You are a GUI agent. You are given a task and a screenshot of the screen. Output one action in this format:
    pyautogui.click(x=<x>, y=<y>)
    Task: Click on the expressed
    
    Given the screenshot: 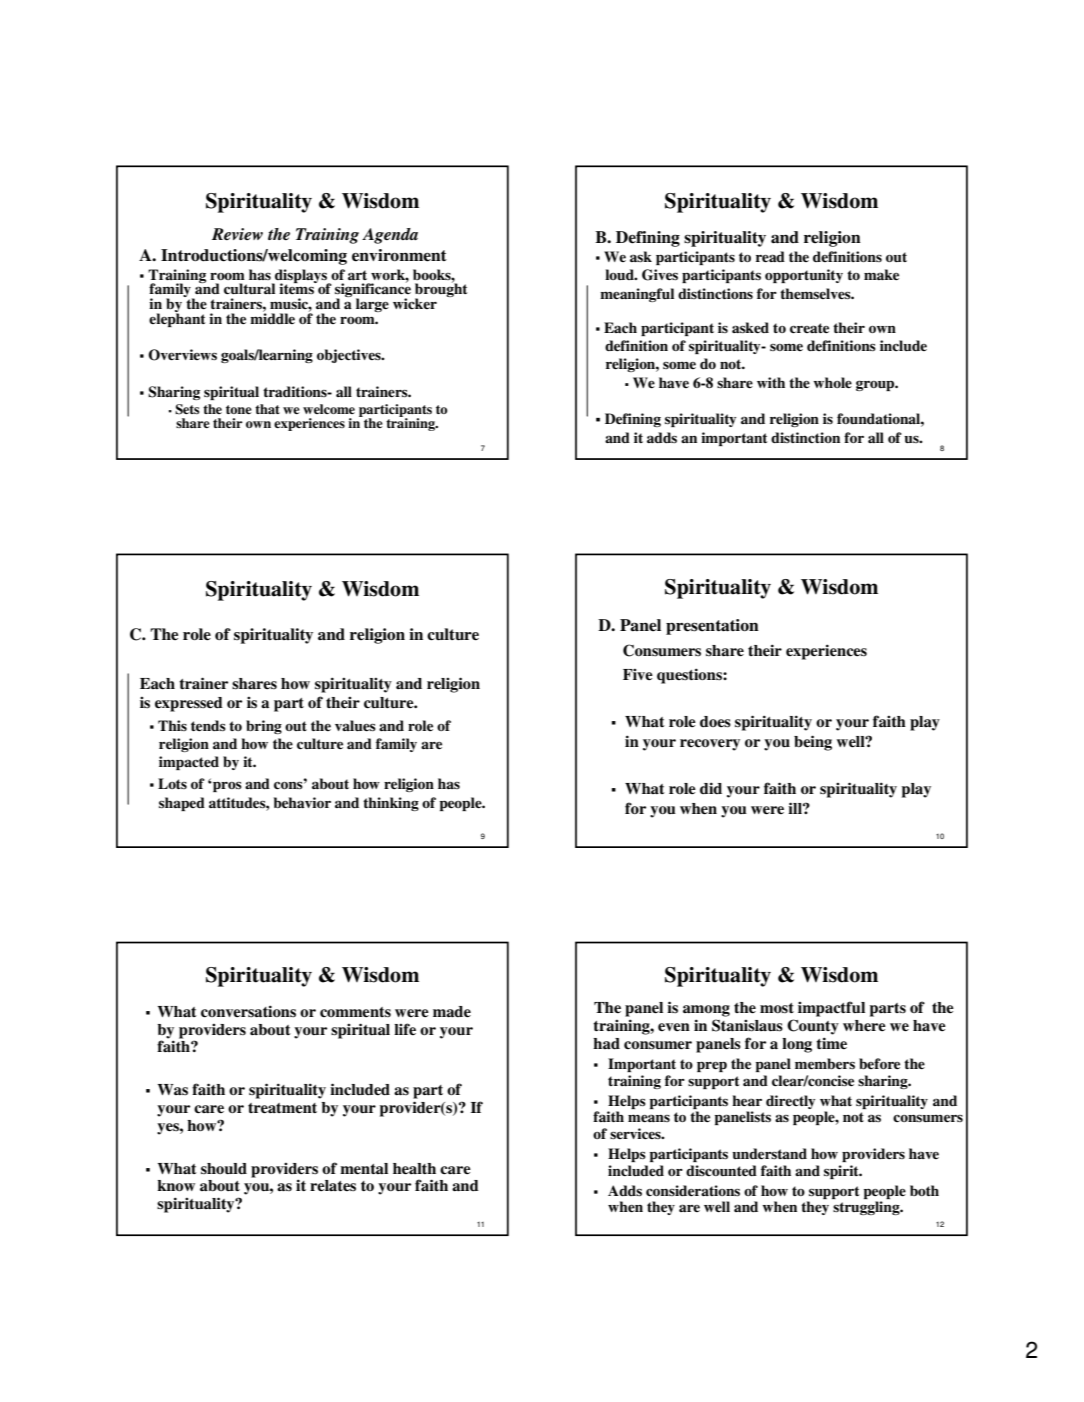 What is the action you would take?
    pyautogui.click(x=189, y=704)
